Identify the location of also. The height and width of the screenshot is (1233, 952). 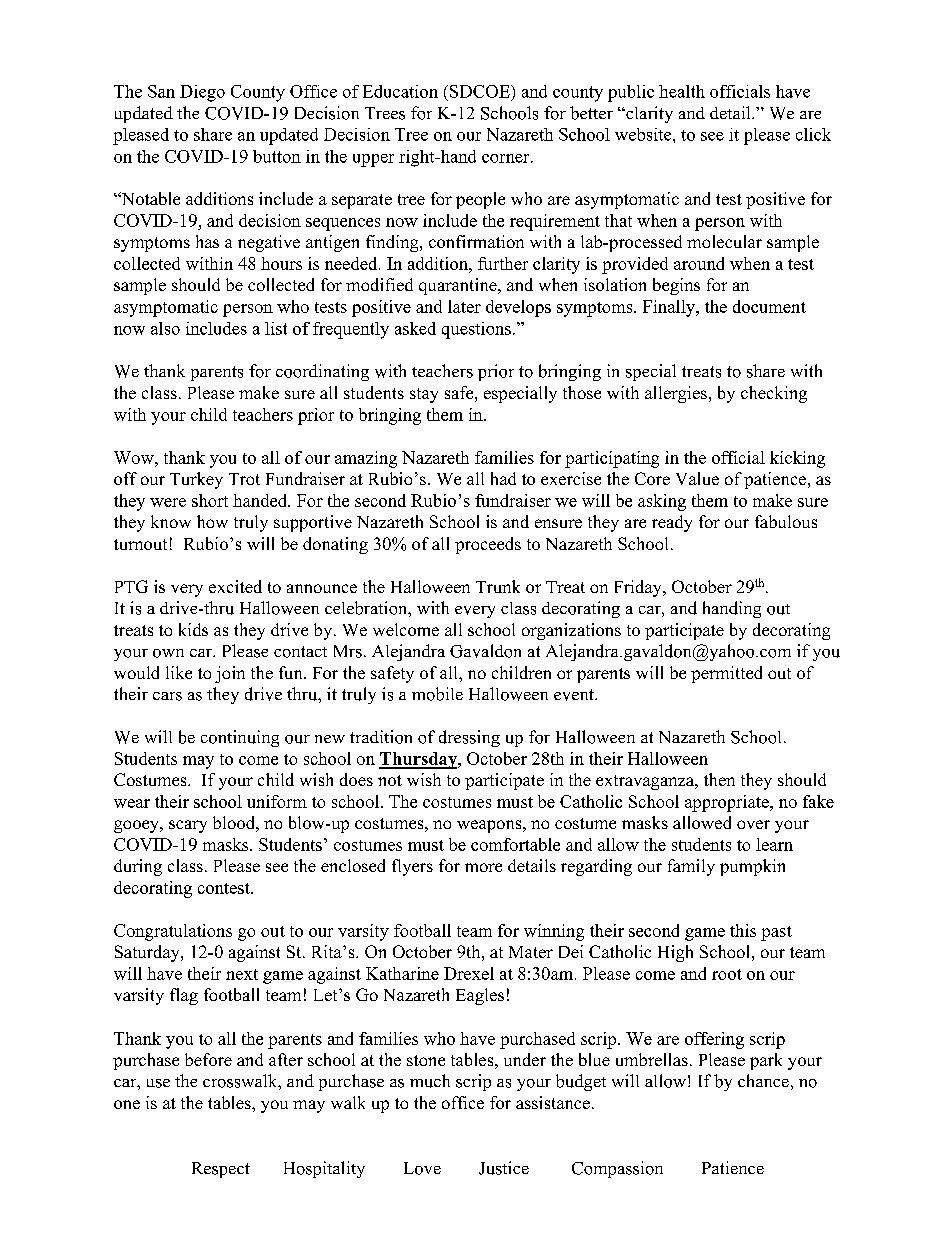
(165, 328).
